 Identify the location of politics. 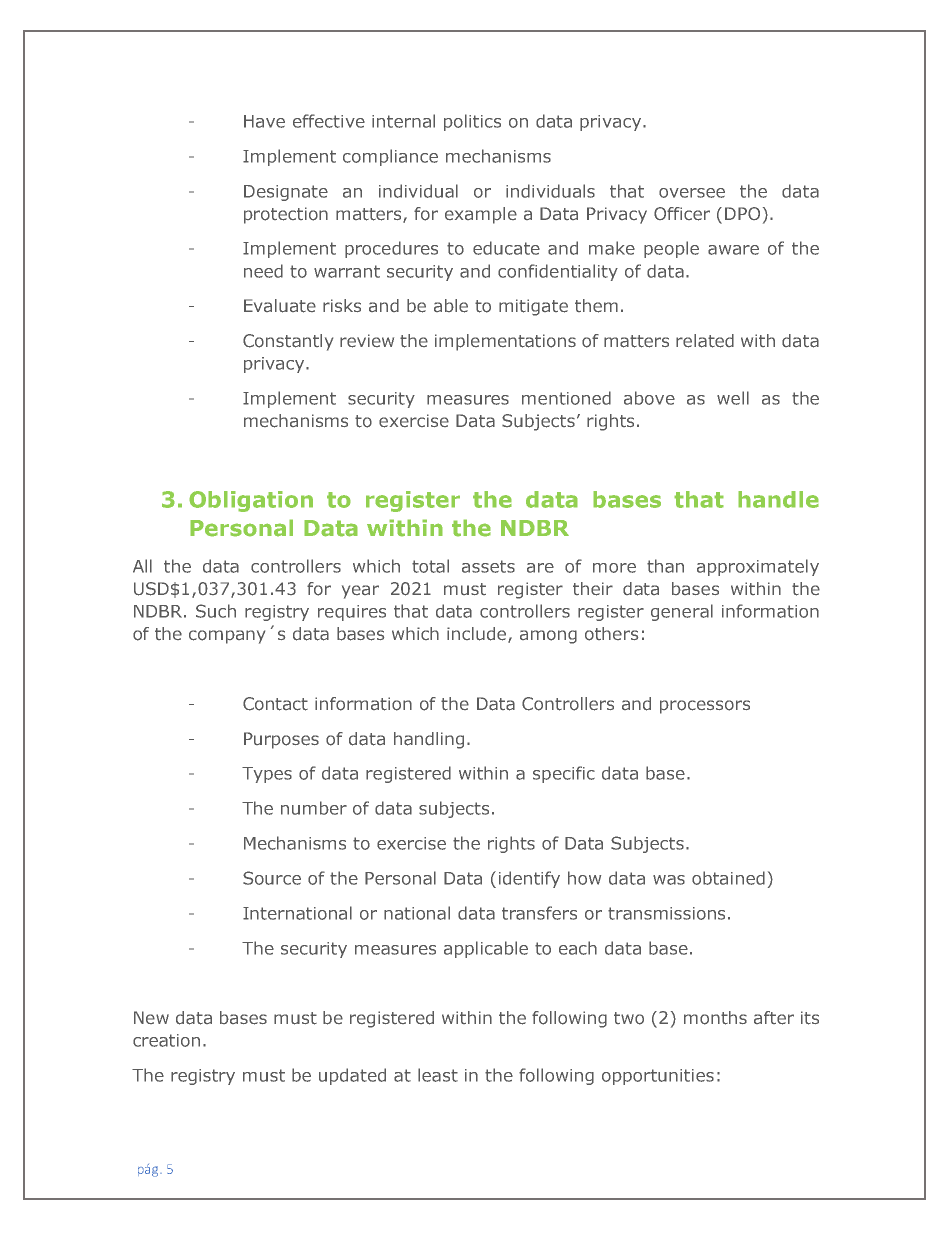
(472, 122).
